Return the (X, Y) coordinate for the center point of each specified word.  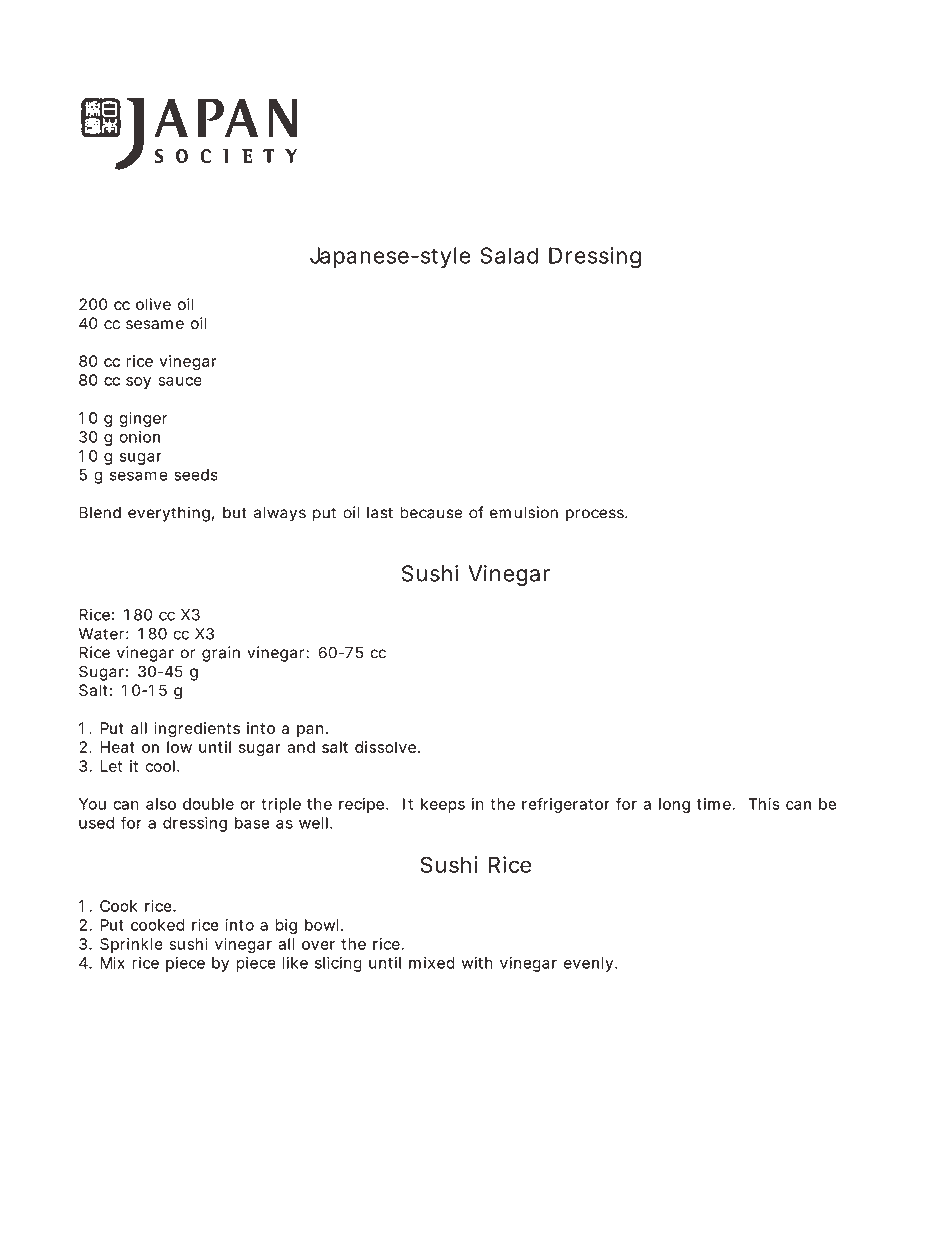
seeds (196, 475)
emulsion (524, 512)
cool (160, 766)
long (674, 805)
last (380, 513)
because (431, 512)
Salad (509, 255)
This (764, 804)
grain (221, 654)
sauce (180, 381)
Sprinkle (131, 945)
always (280, 514)
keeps (443, 805)
